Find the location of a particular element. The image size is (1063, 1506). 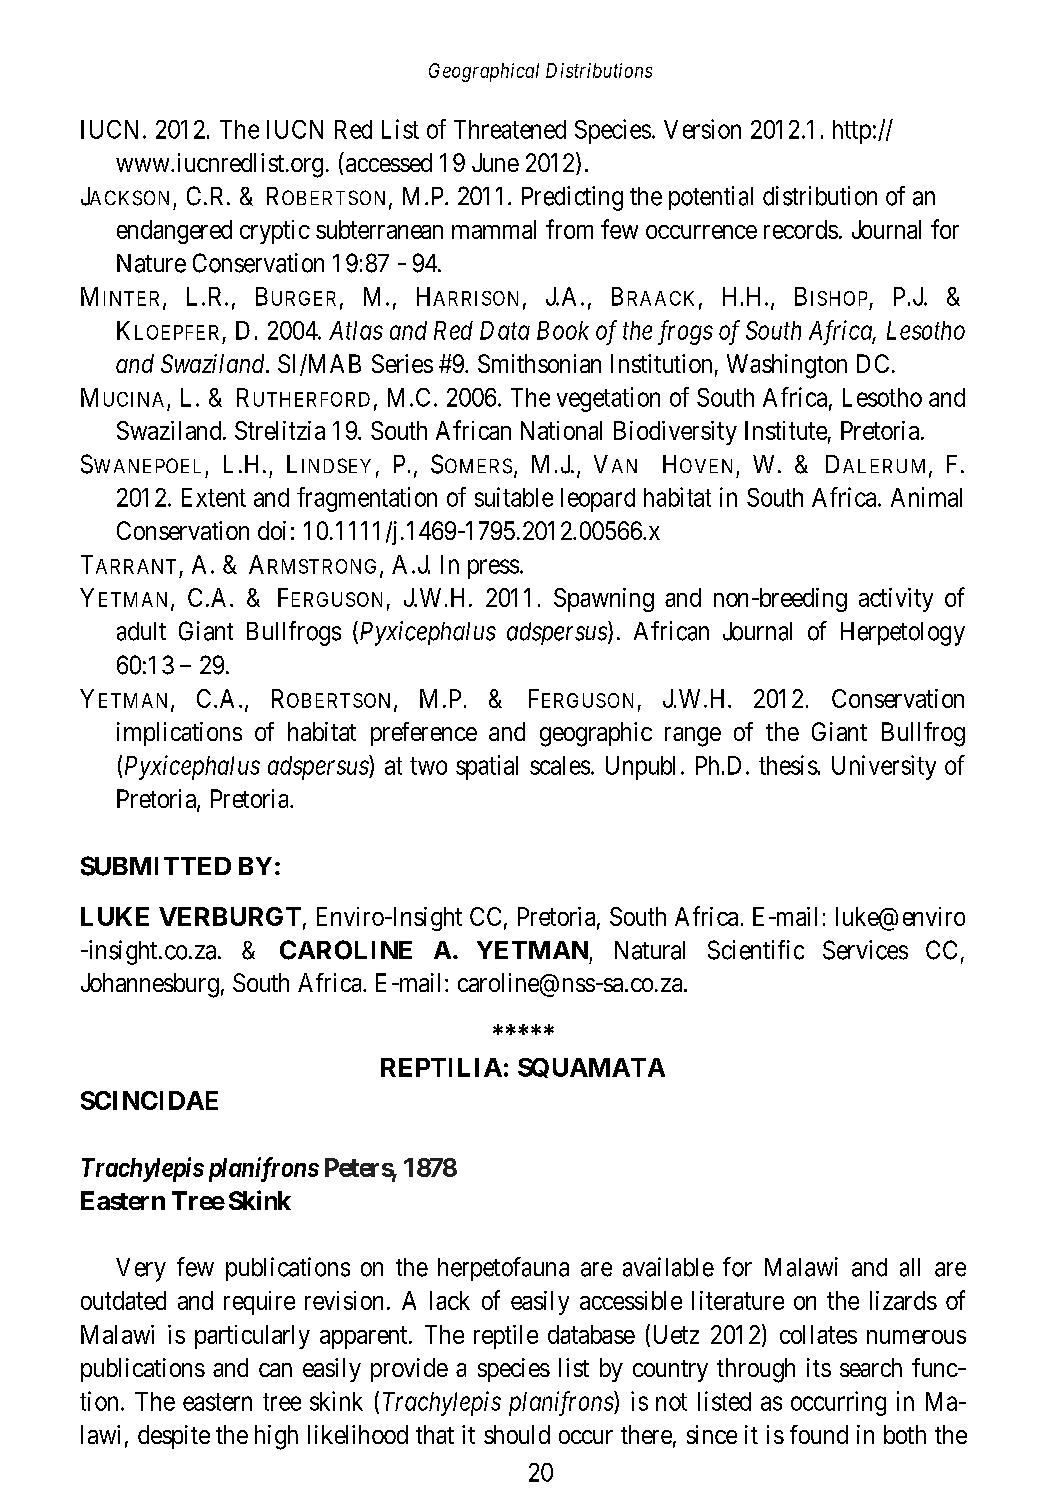

high is located at coordinates (276, 1437).
